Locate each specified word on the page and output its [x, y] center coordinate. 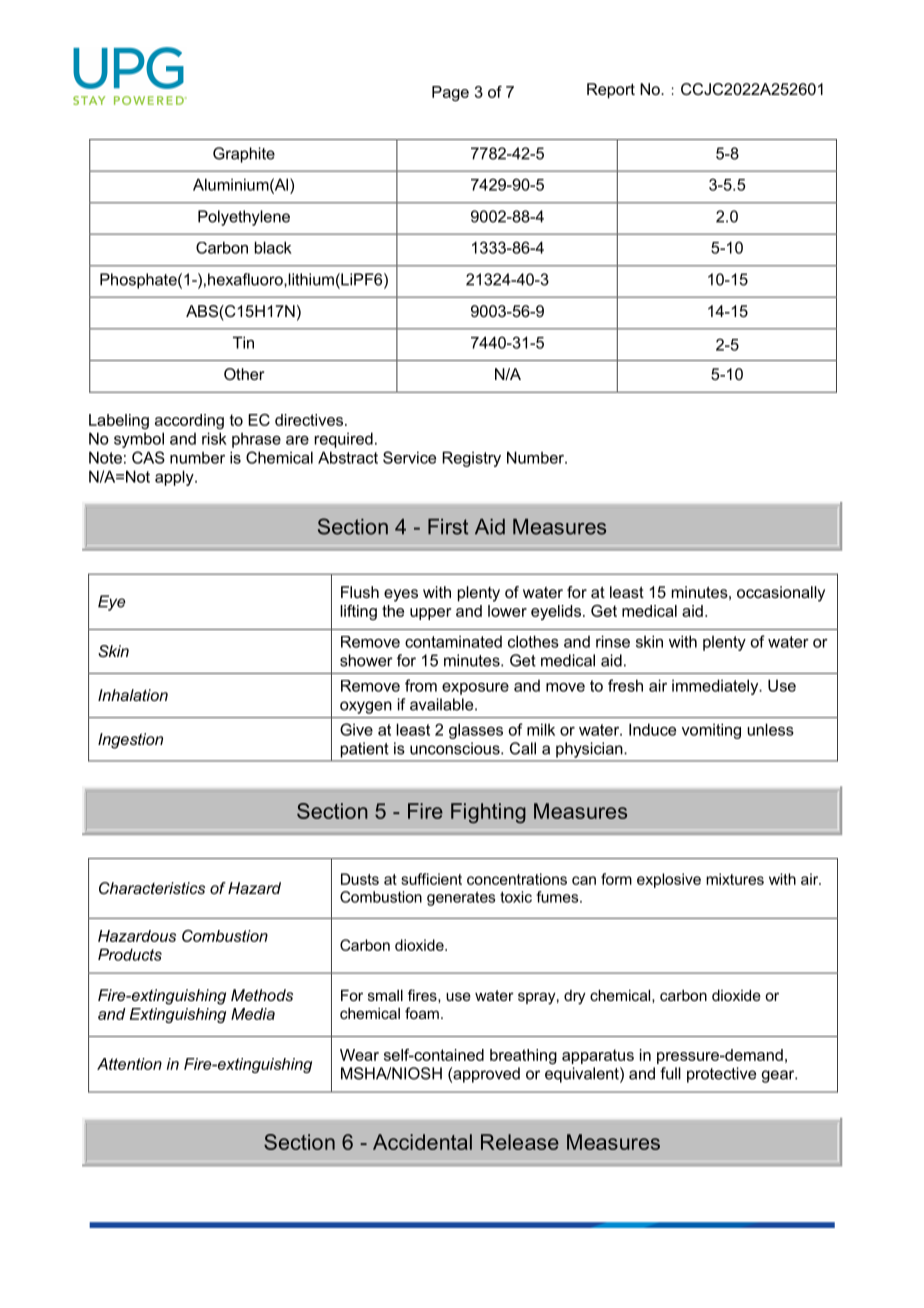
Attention [129, 1064]
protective [721, 1075]
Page [450, 93]
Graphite [244, 155]
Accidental [422, 1142]
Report [611, 91]
